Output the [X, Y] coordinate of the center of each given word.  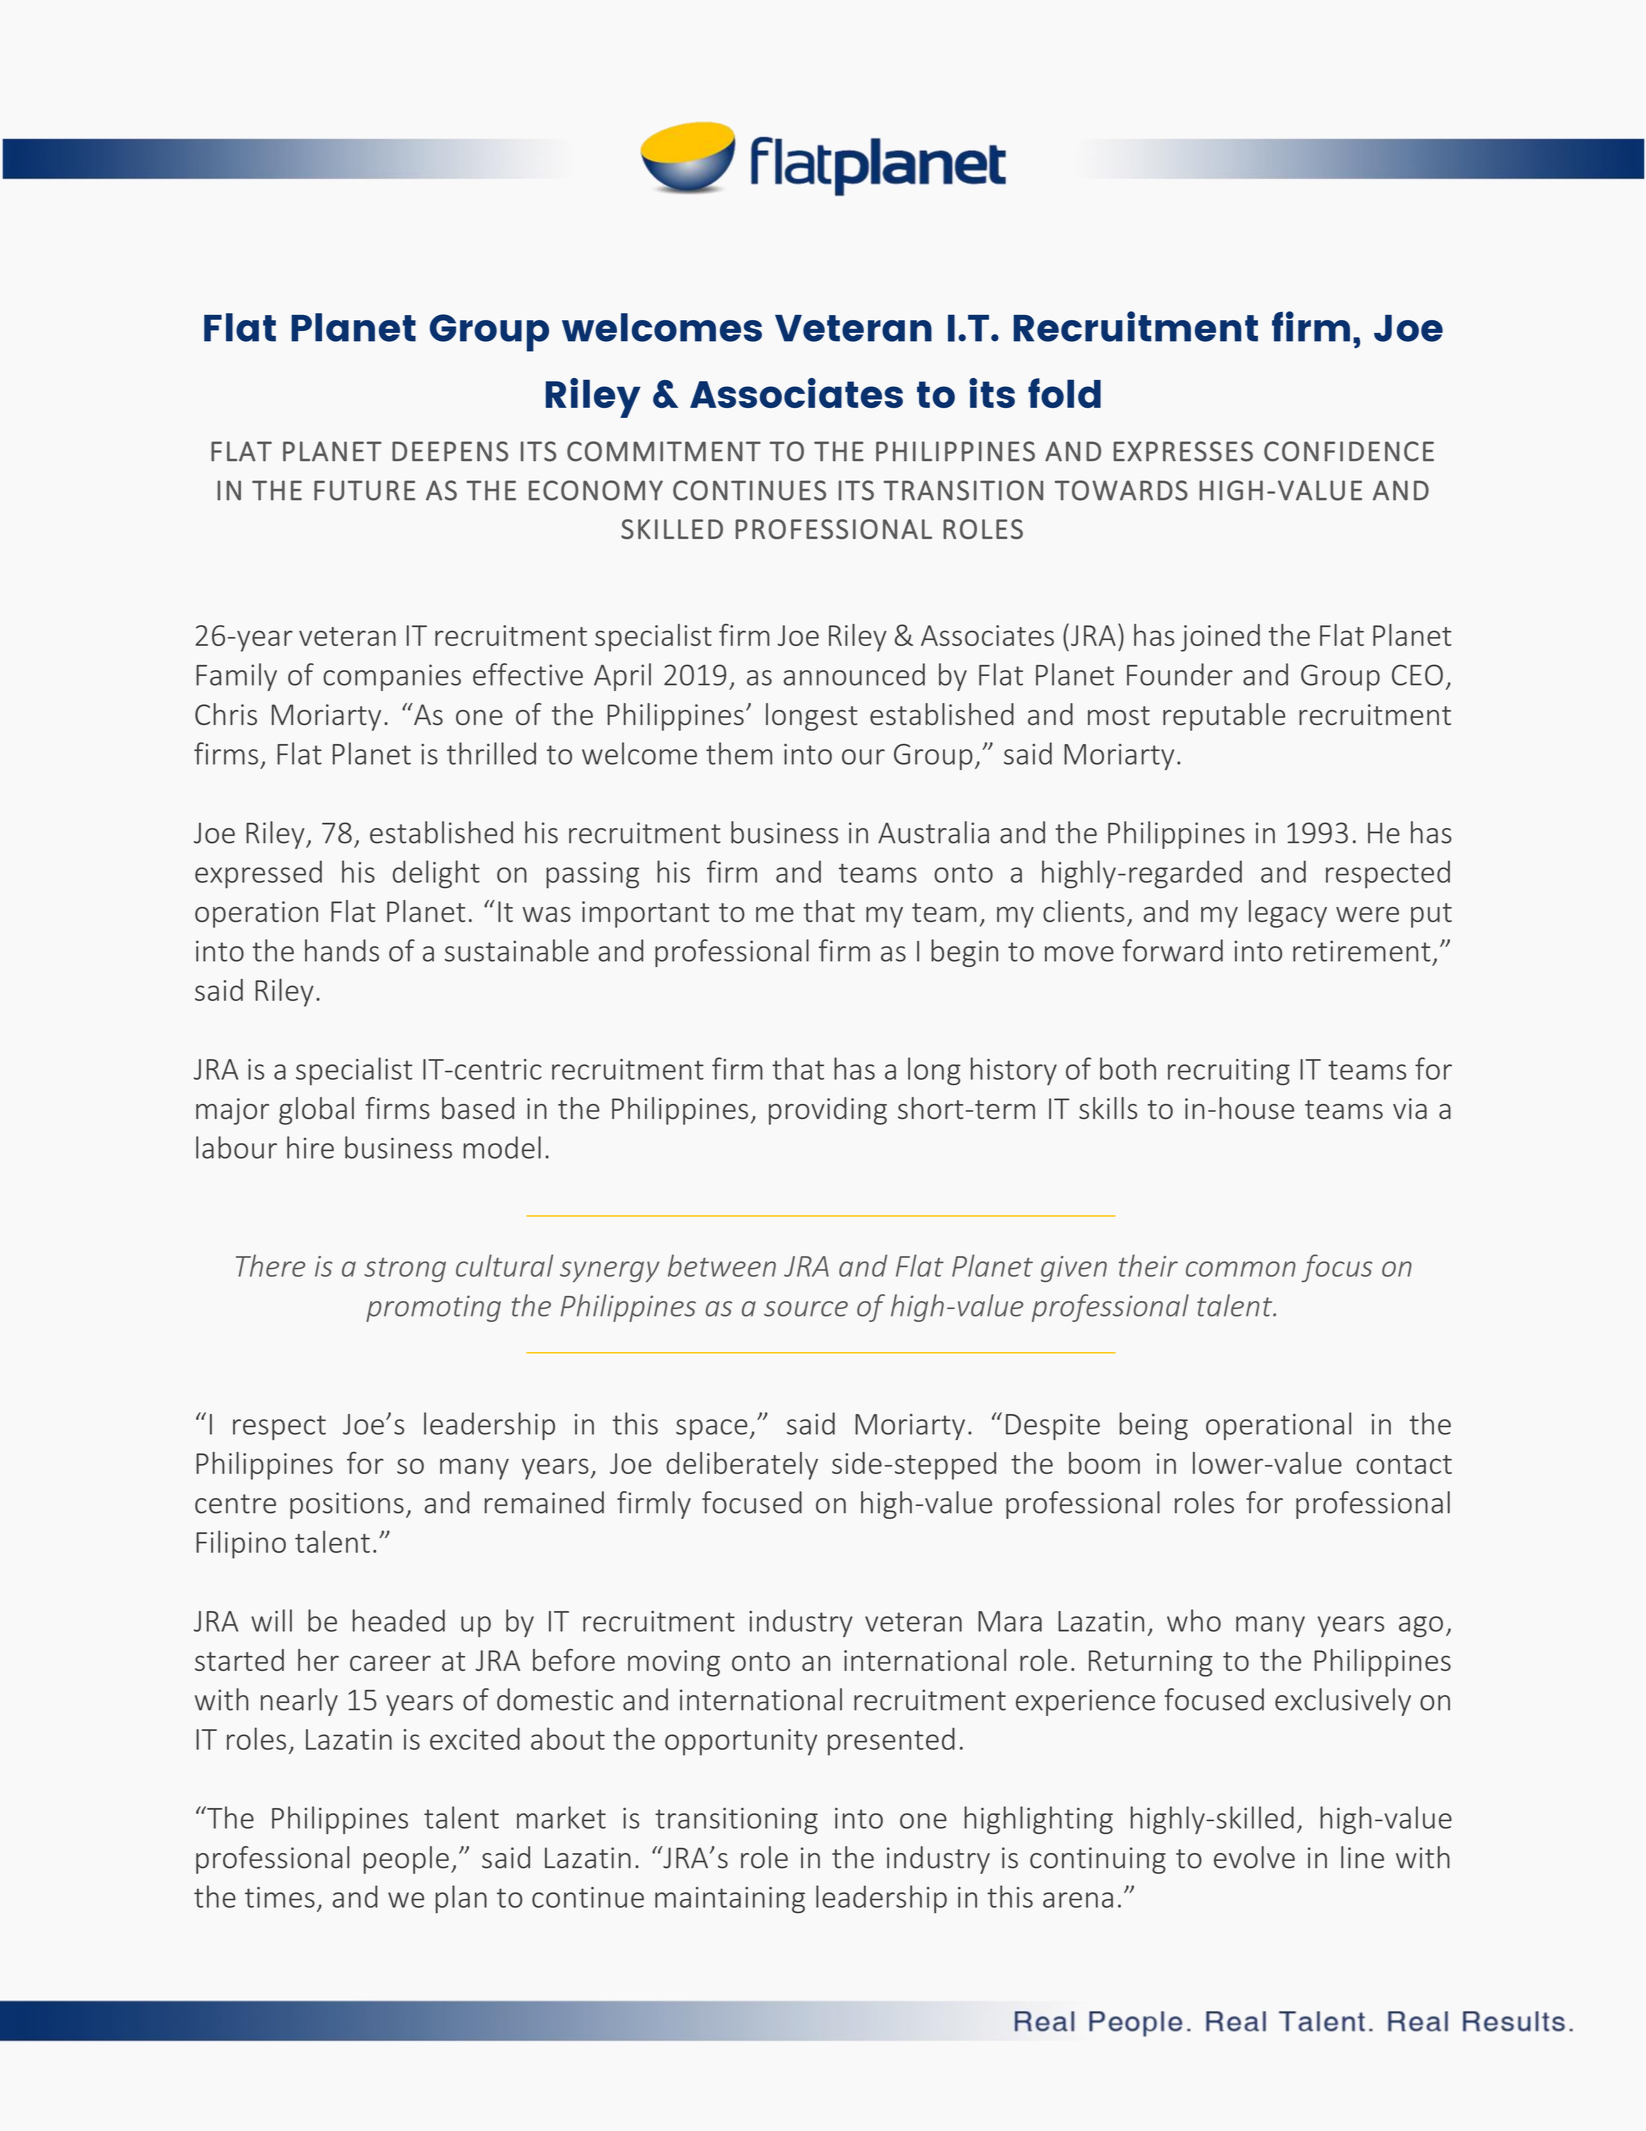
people [406, 1860]
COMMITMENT [664, 451]
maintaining [730, 1900]
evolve [1254, 1857]
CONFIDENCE [1349, 451]
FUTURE [364, 490]
